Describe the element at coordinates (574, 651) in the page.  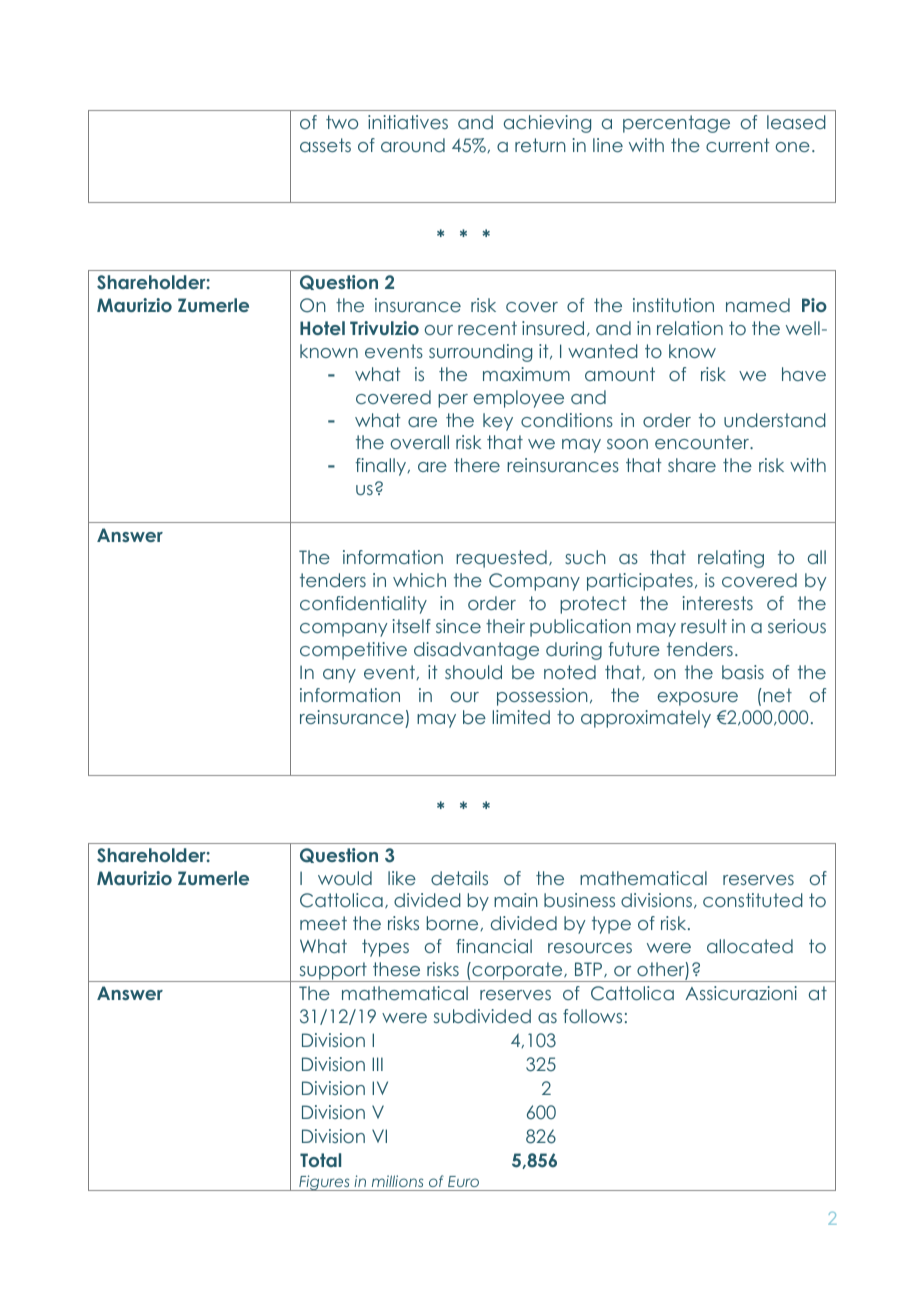
I see `during` at that location.
